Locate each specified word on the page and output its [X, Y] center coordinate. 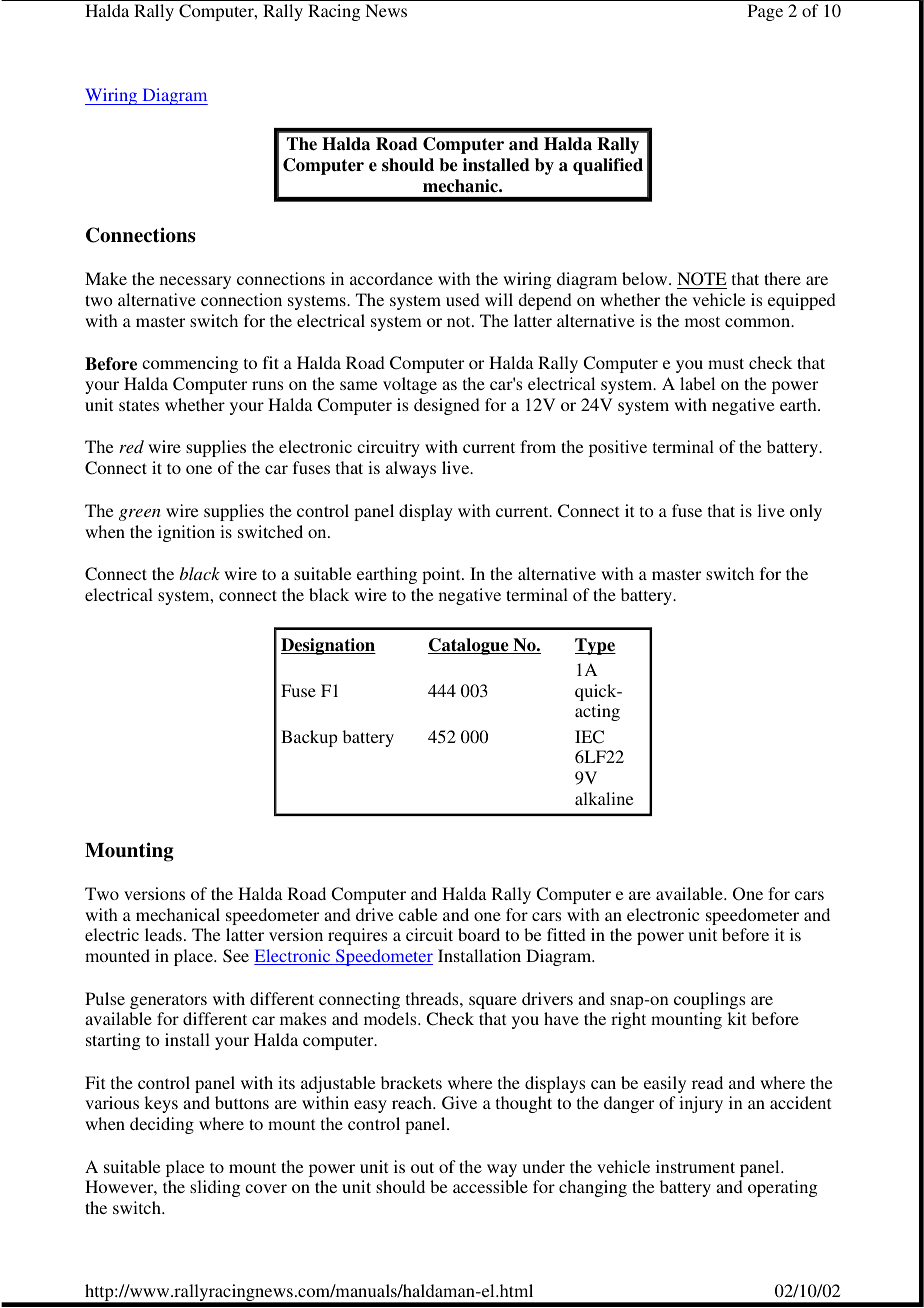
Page [765, 12]
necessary [195, 282]
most [702, 321]
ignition [186, 533]
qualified [608, 166]
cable [417, 914]
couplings [709, 1000]
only [806, 512]
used [463, 299]
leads [163, 934]
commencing [190, 364]
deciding [162, 1125]
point [442, 575]
